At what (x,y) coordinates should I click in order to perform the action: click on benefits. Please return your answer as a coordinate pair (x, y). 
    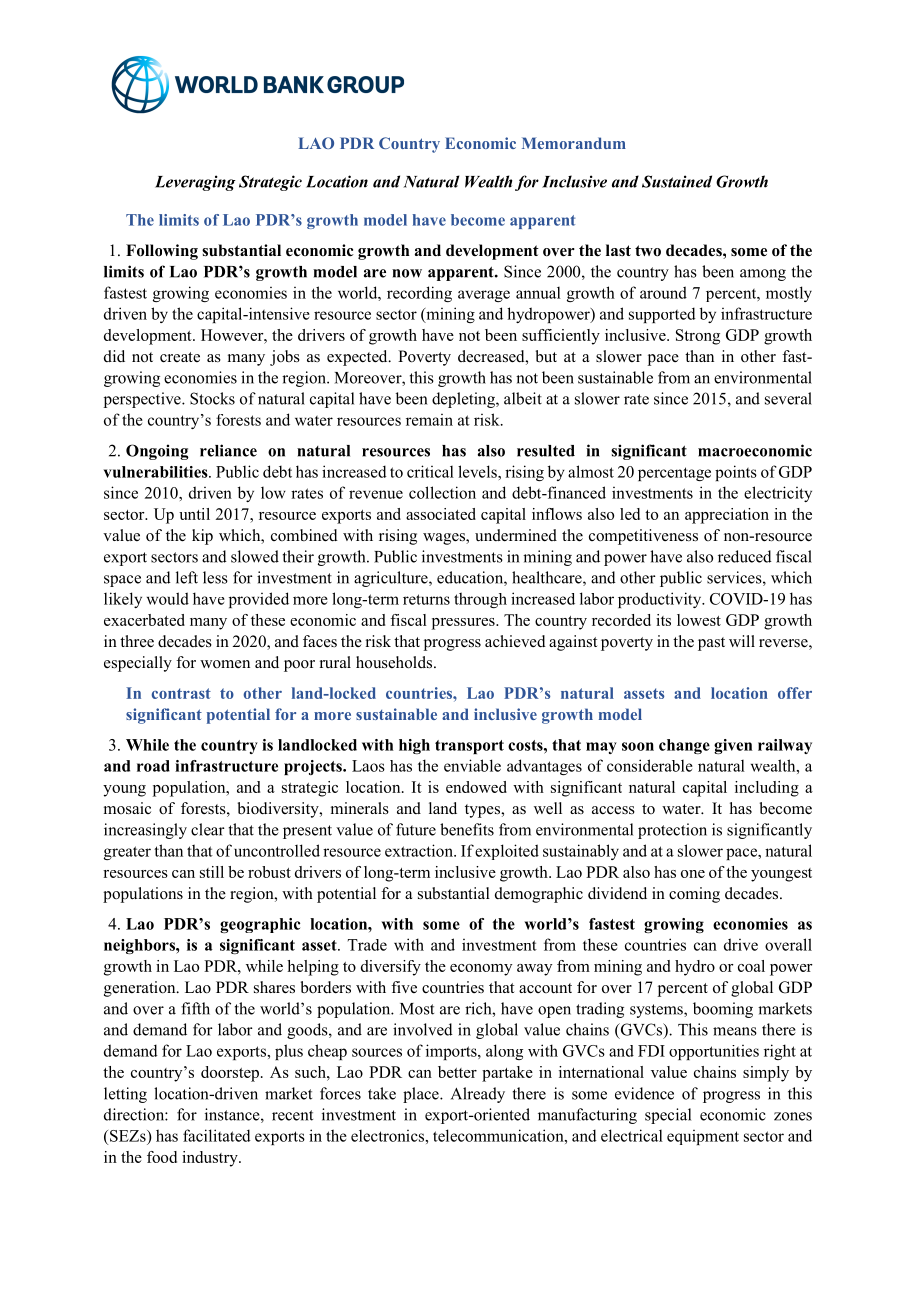
    Looking at the image, I should click on (467, 829).
